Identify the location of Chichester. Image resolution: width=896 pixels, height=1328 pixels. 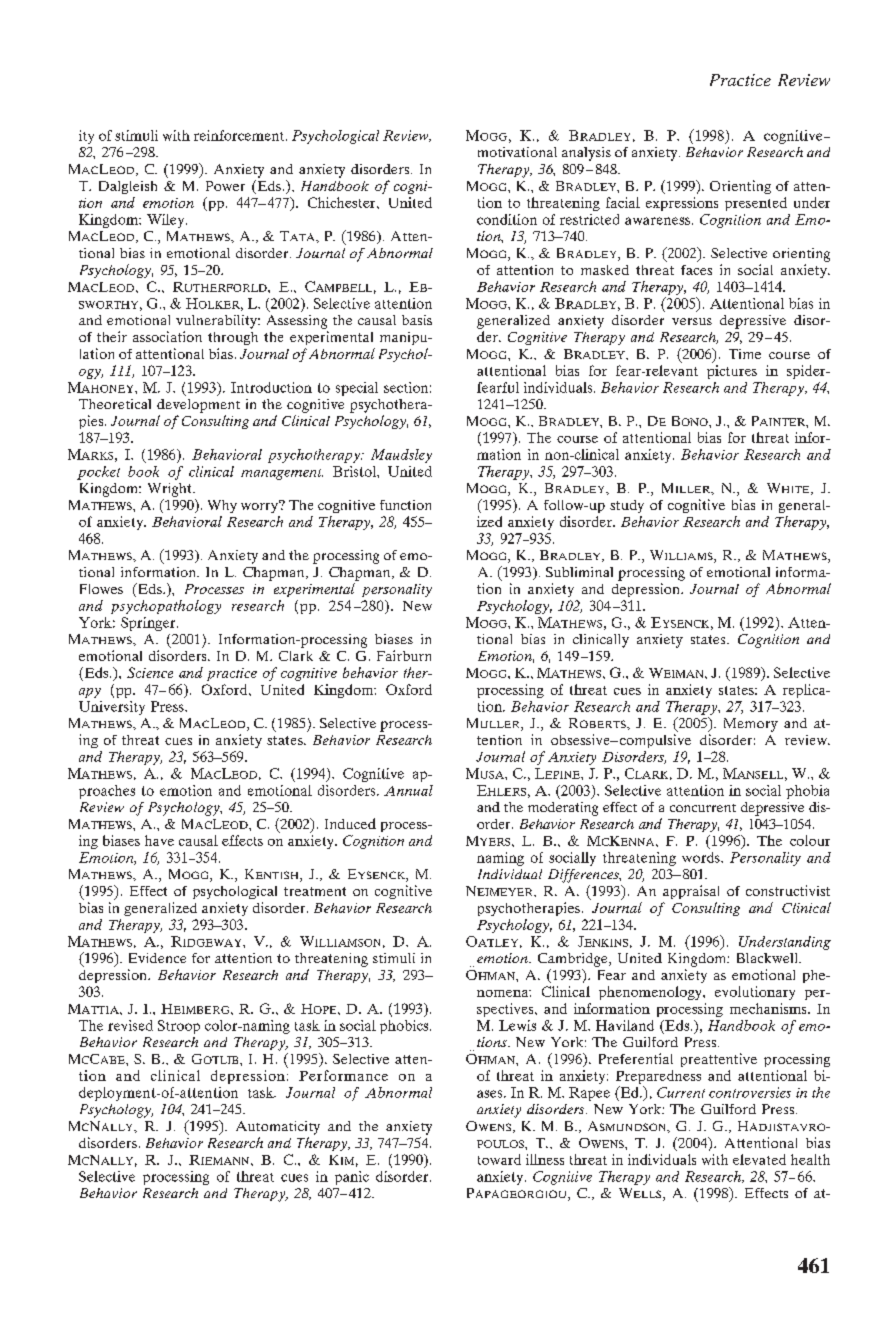
(343, 202).
